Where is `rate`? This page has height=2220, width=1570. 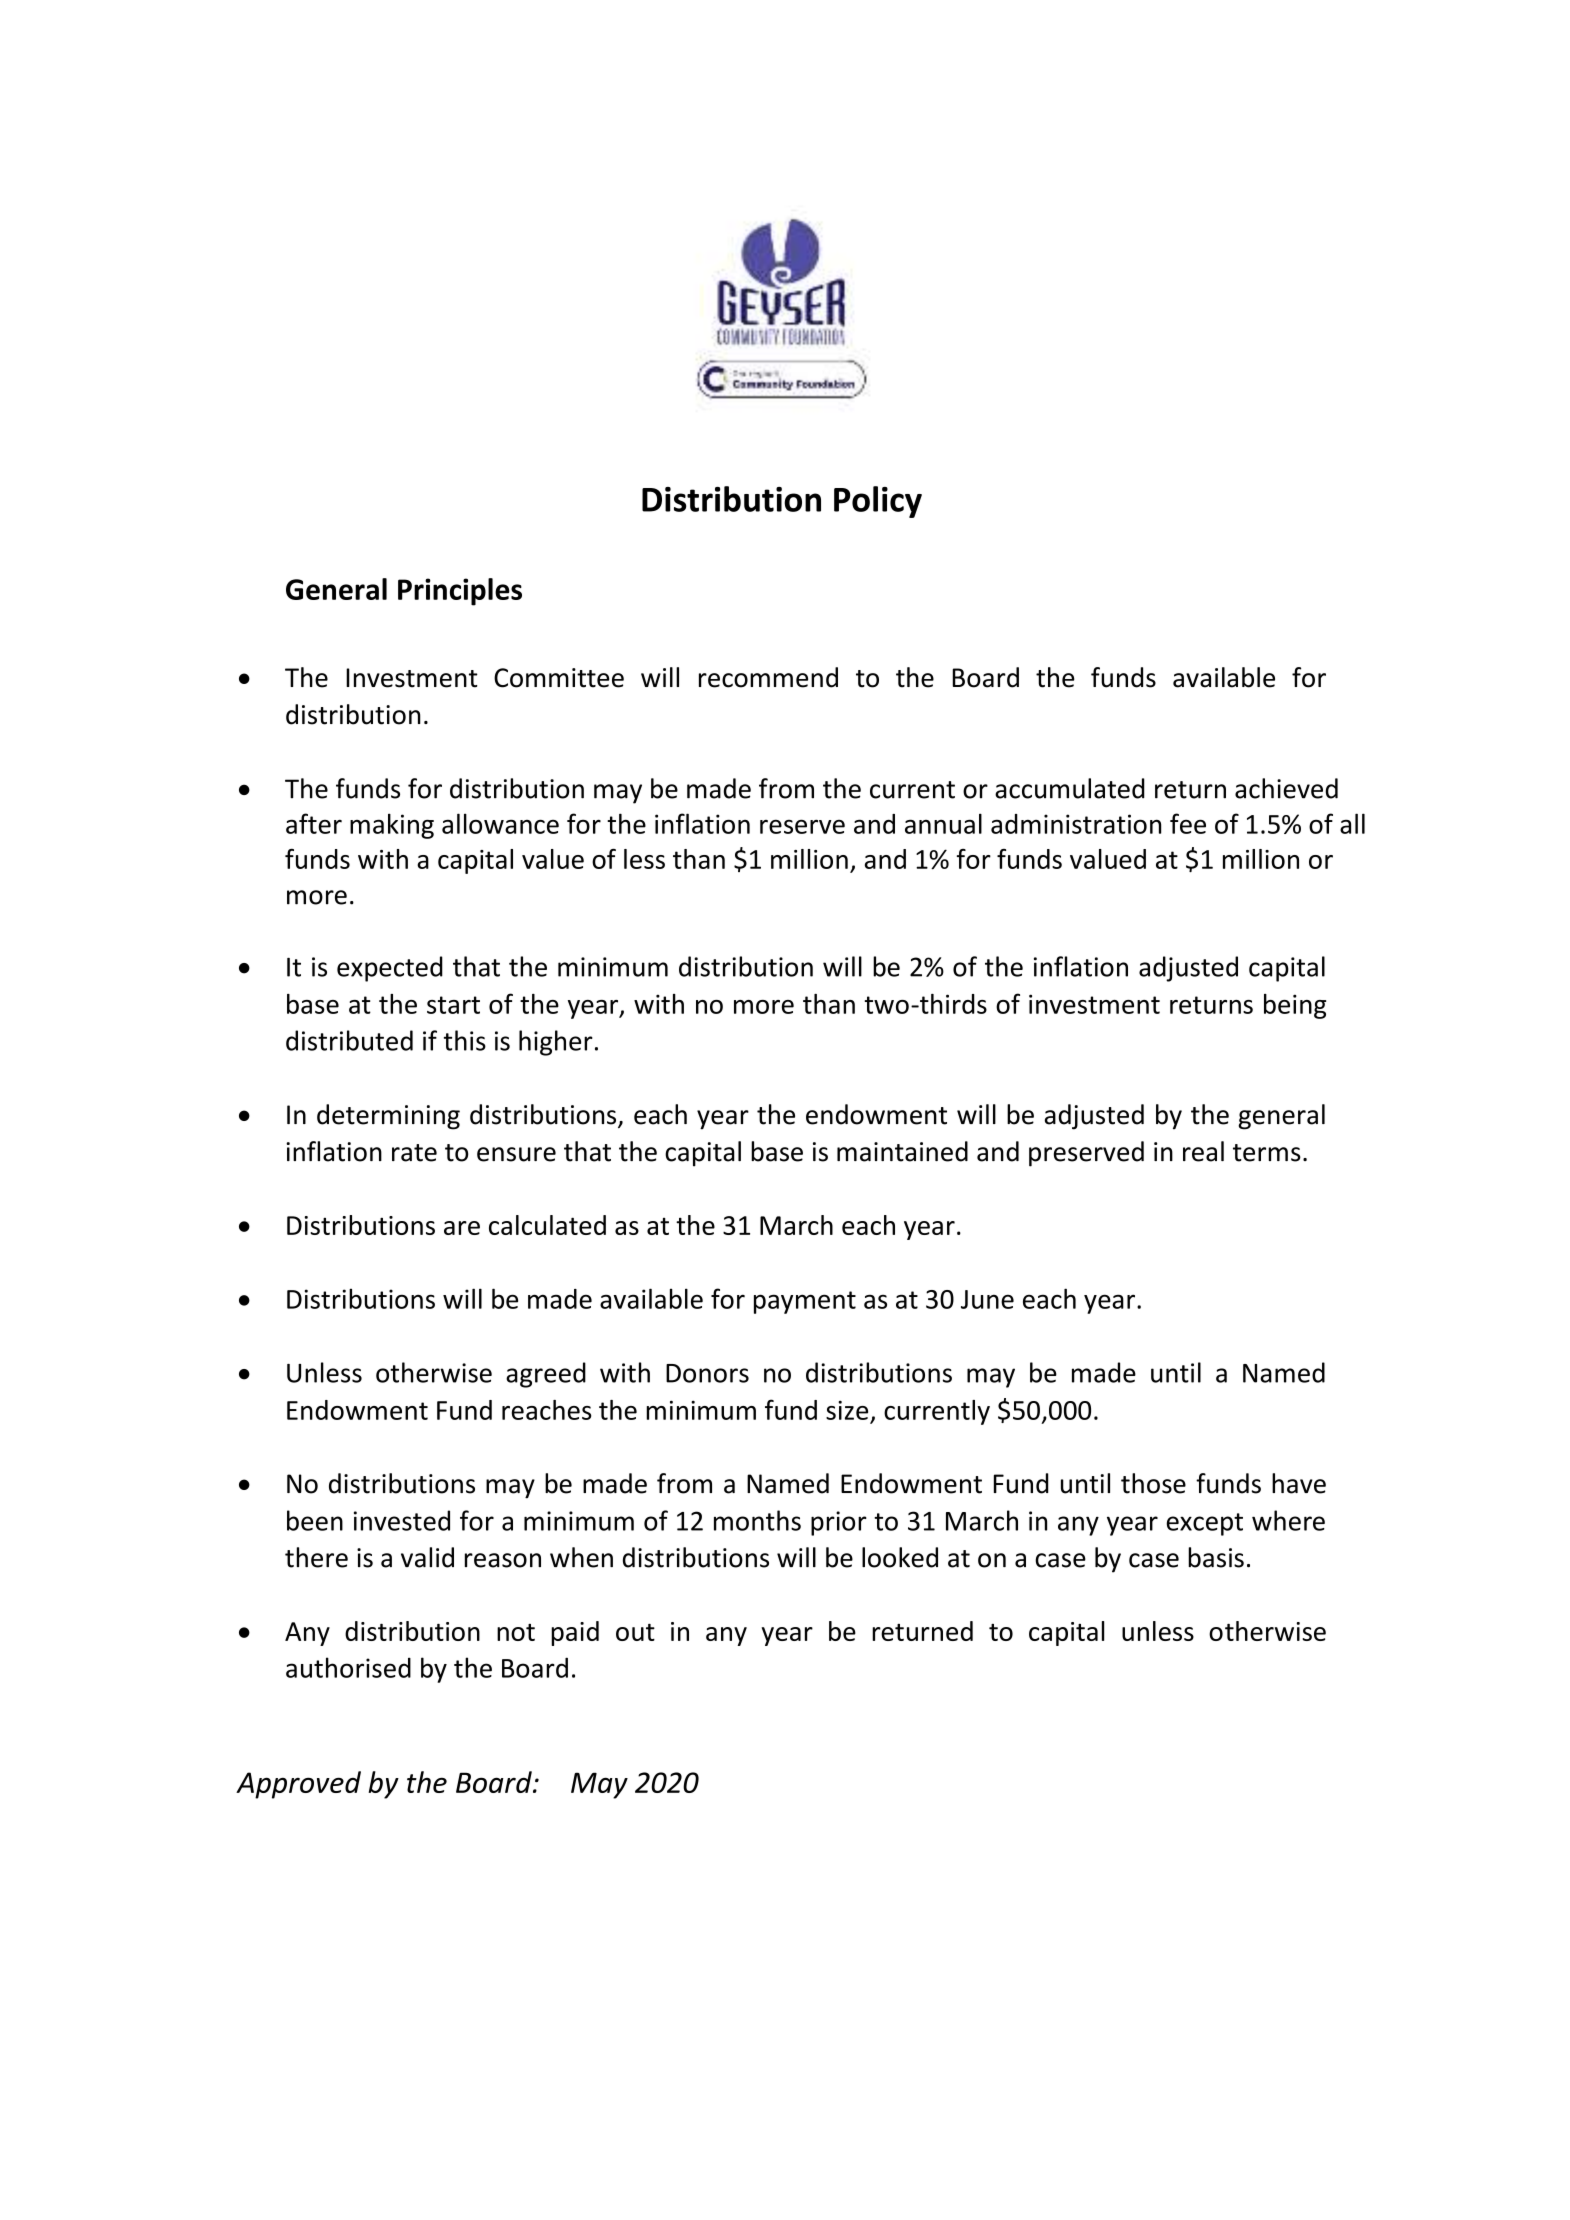 rate is located at coordinates (414, 1153).
